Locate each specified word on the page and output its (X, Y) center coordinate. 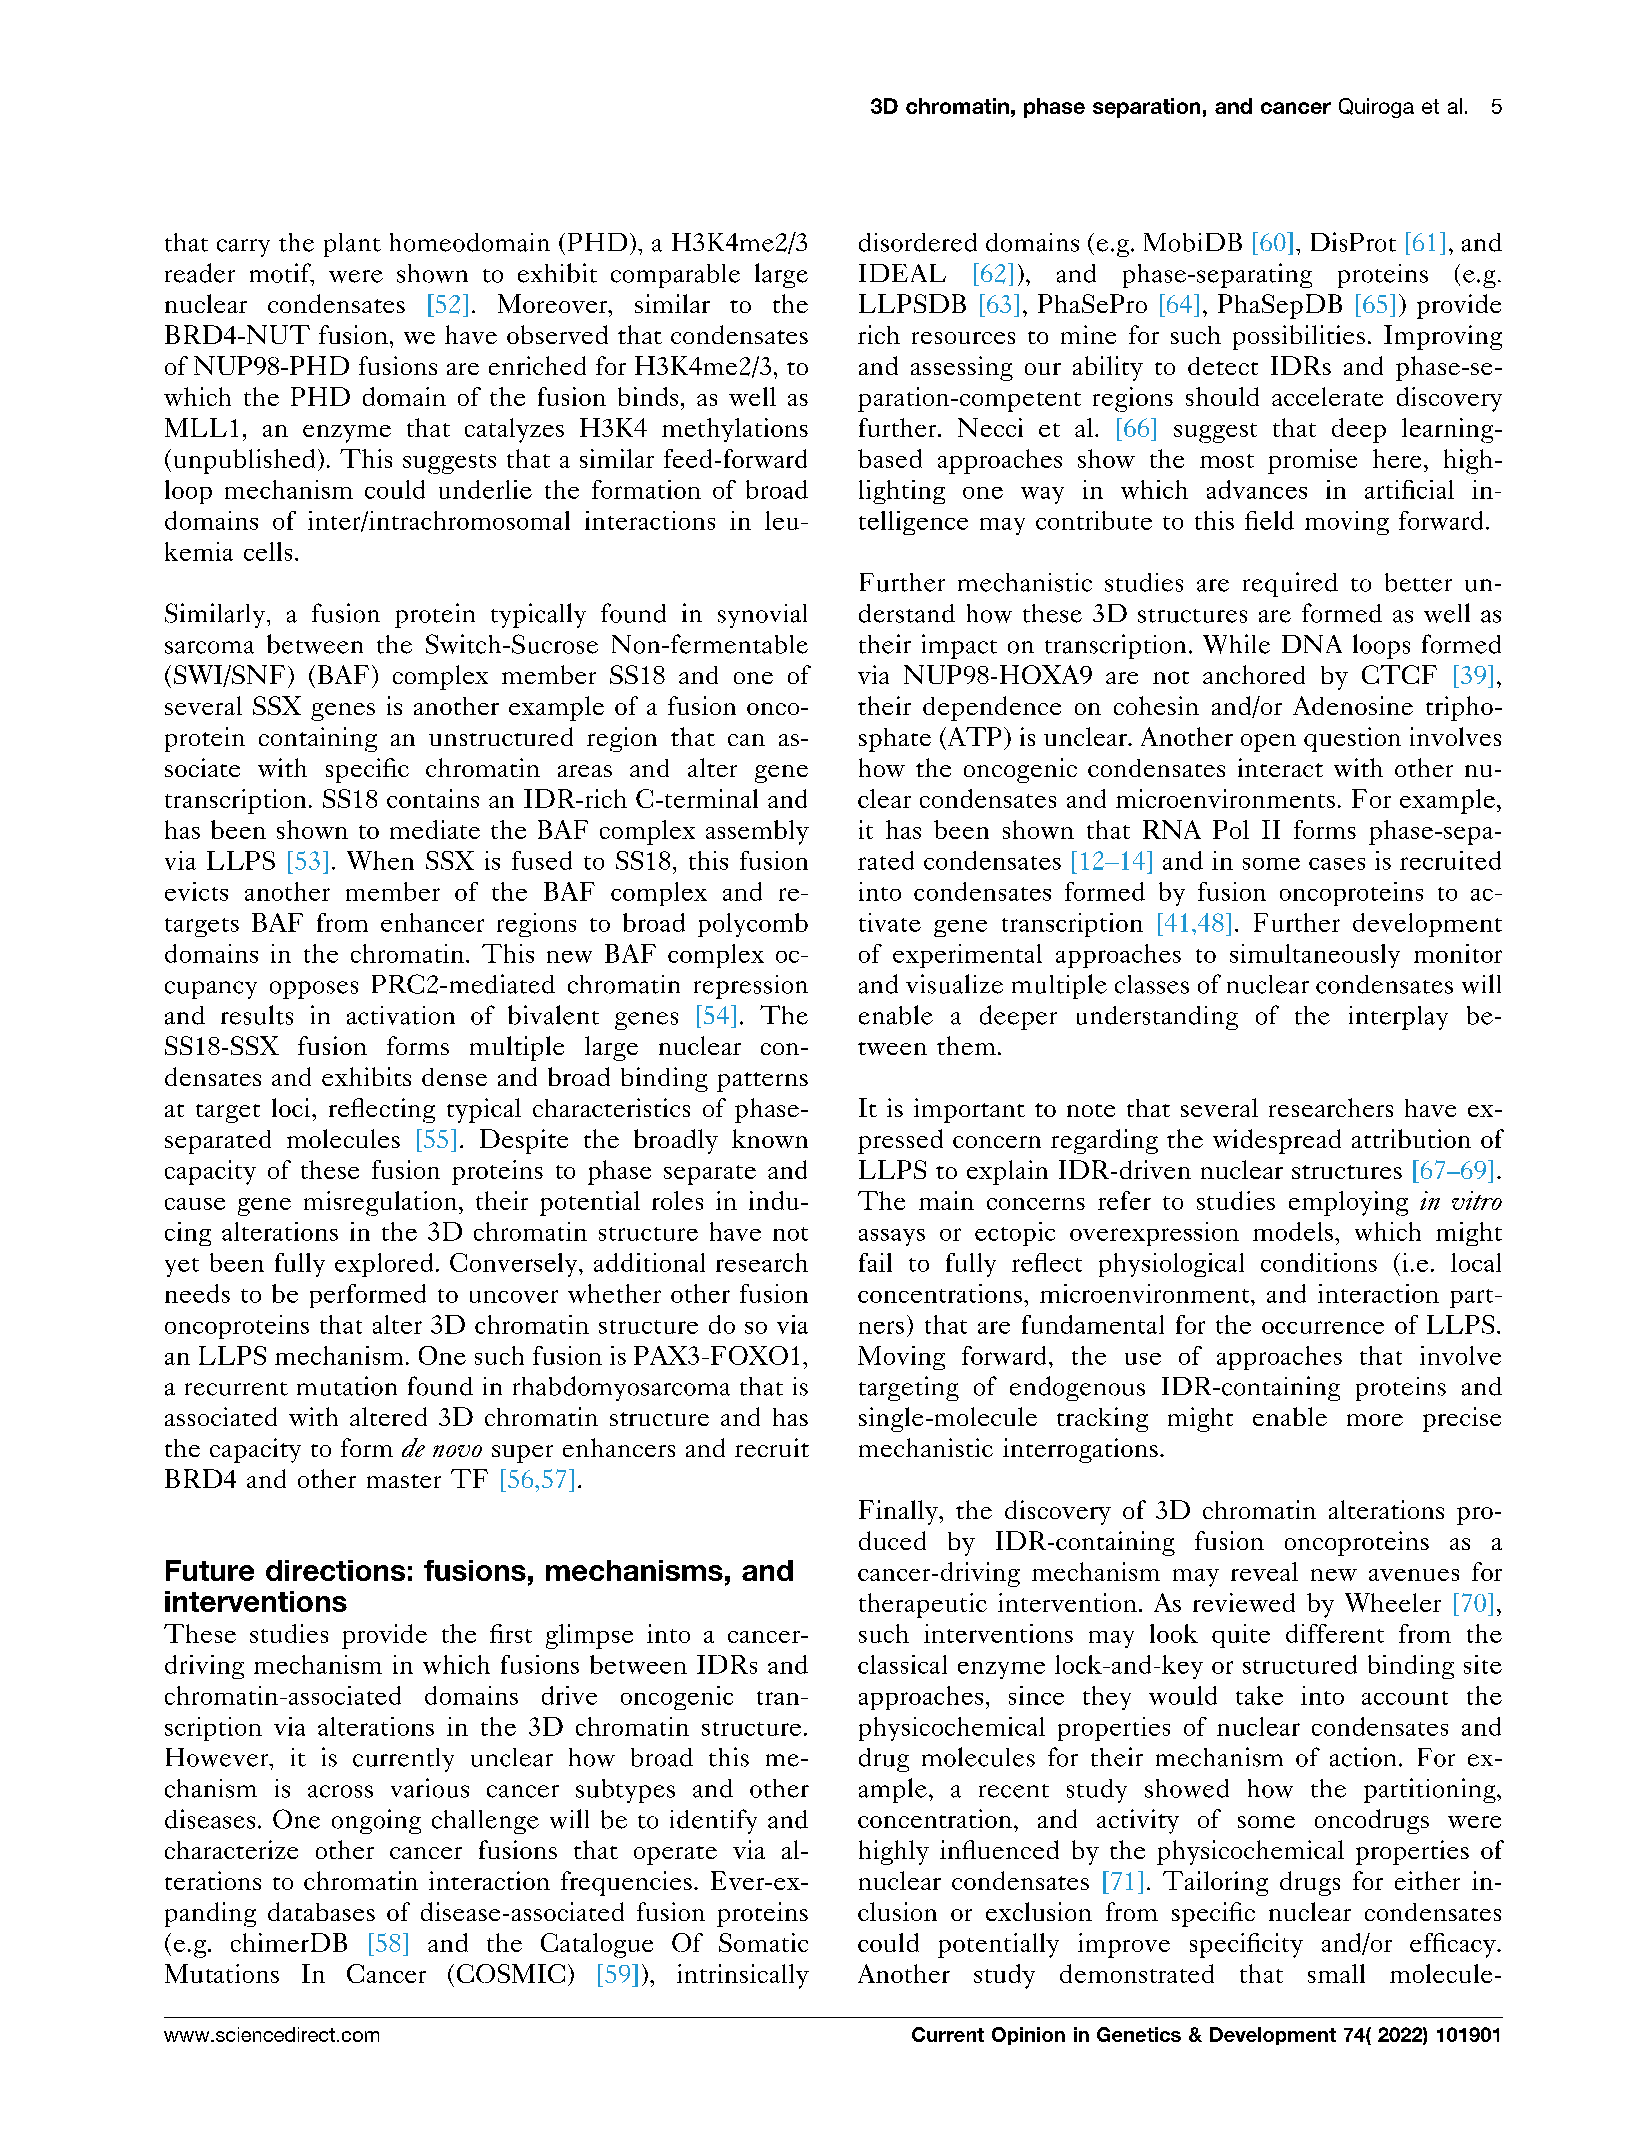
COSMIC (511, 1973)
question (1352, 739)
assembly (757, 832)
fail (875, 1262)
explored (384, 1265)
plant (352, 245)
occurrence (1323, 1327)
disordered (918, 242)
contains (433, 798)
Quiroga (1376, 108)
